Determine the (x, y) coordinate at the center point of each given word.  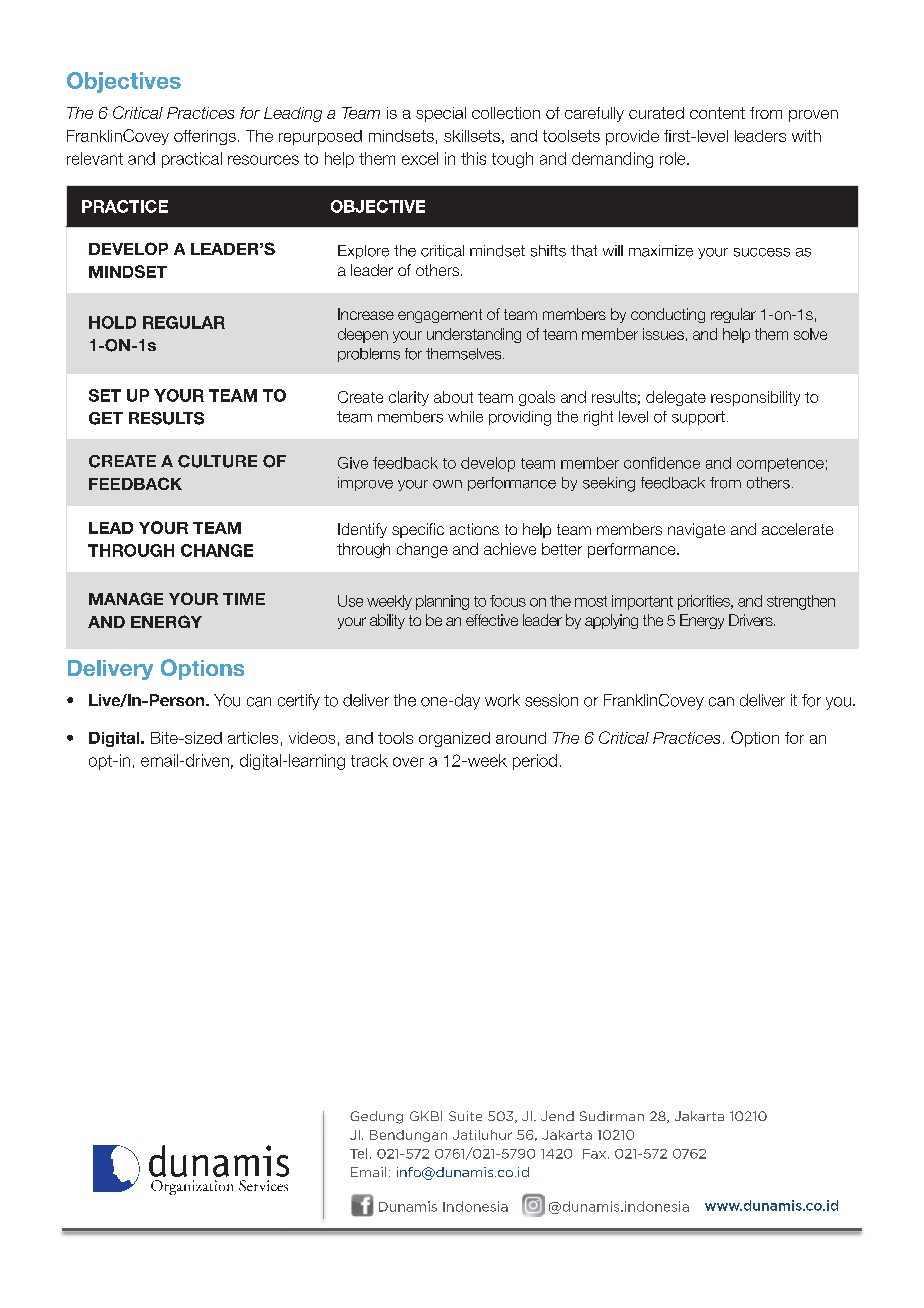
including (611, 1146)
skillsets (472, 136)
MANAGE (126, 598)
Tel (358, 1153)
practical (192, 160)
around (521, 738)
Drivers (752, 620)
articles (253, 738)
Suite (465, 1116)
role (674, 158)
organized (454, 739)
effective (492, 620)
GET (106, 418)
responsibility (755, 398)
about (453, 397)
